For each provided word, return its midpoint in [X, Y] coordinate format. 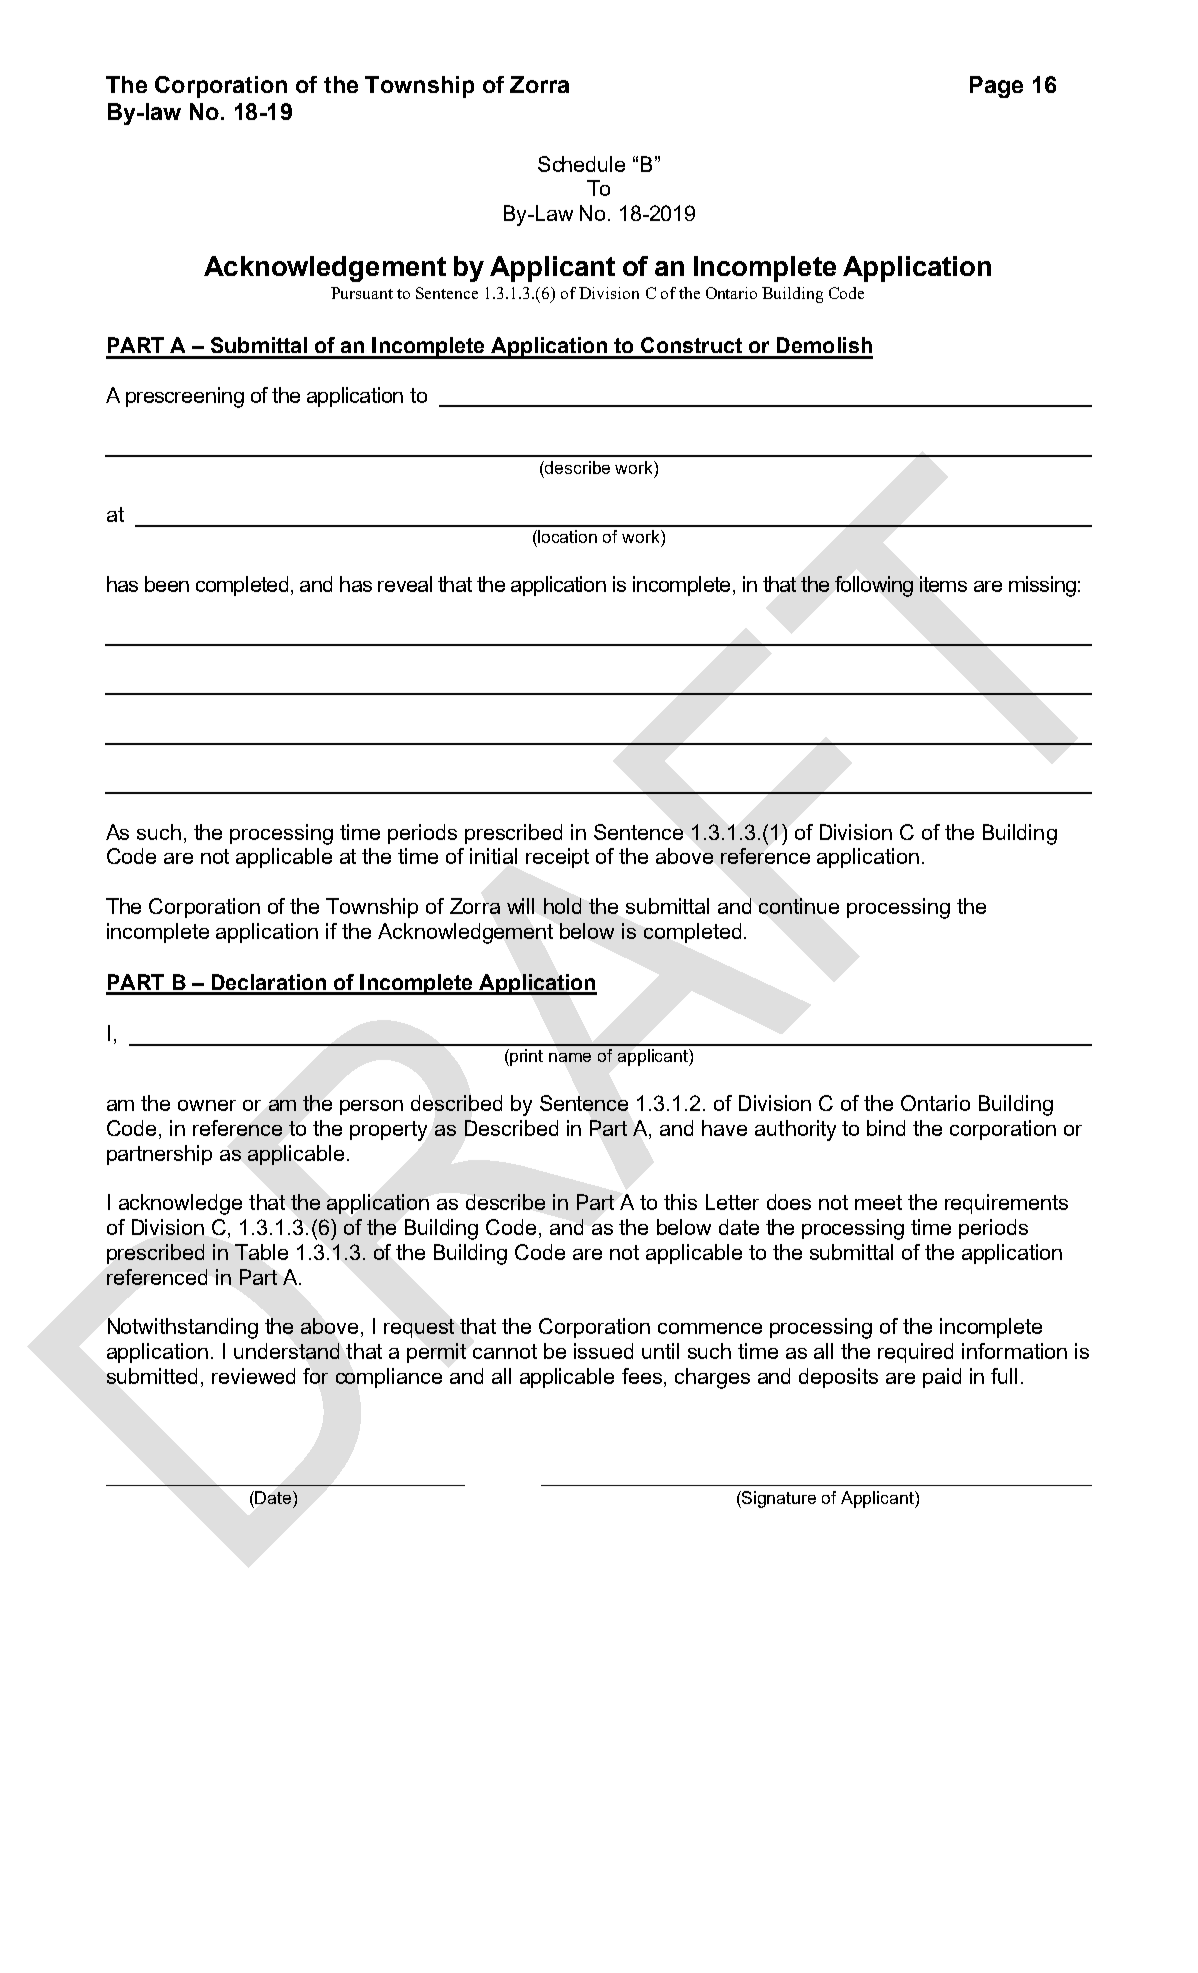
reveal [405, 584]
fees [642, 1376]
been [167, 584]
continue [799, 906]
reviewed [253, 1376]
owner [207, 1105]
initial [493, 856]
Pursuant [362, 293]
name [570, 1057]
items [943, 584]
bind [886, 1128]
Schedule [581, 164]
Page [996, 87]
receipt [557, 858]
